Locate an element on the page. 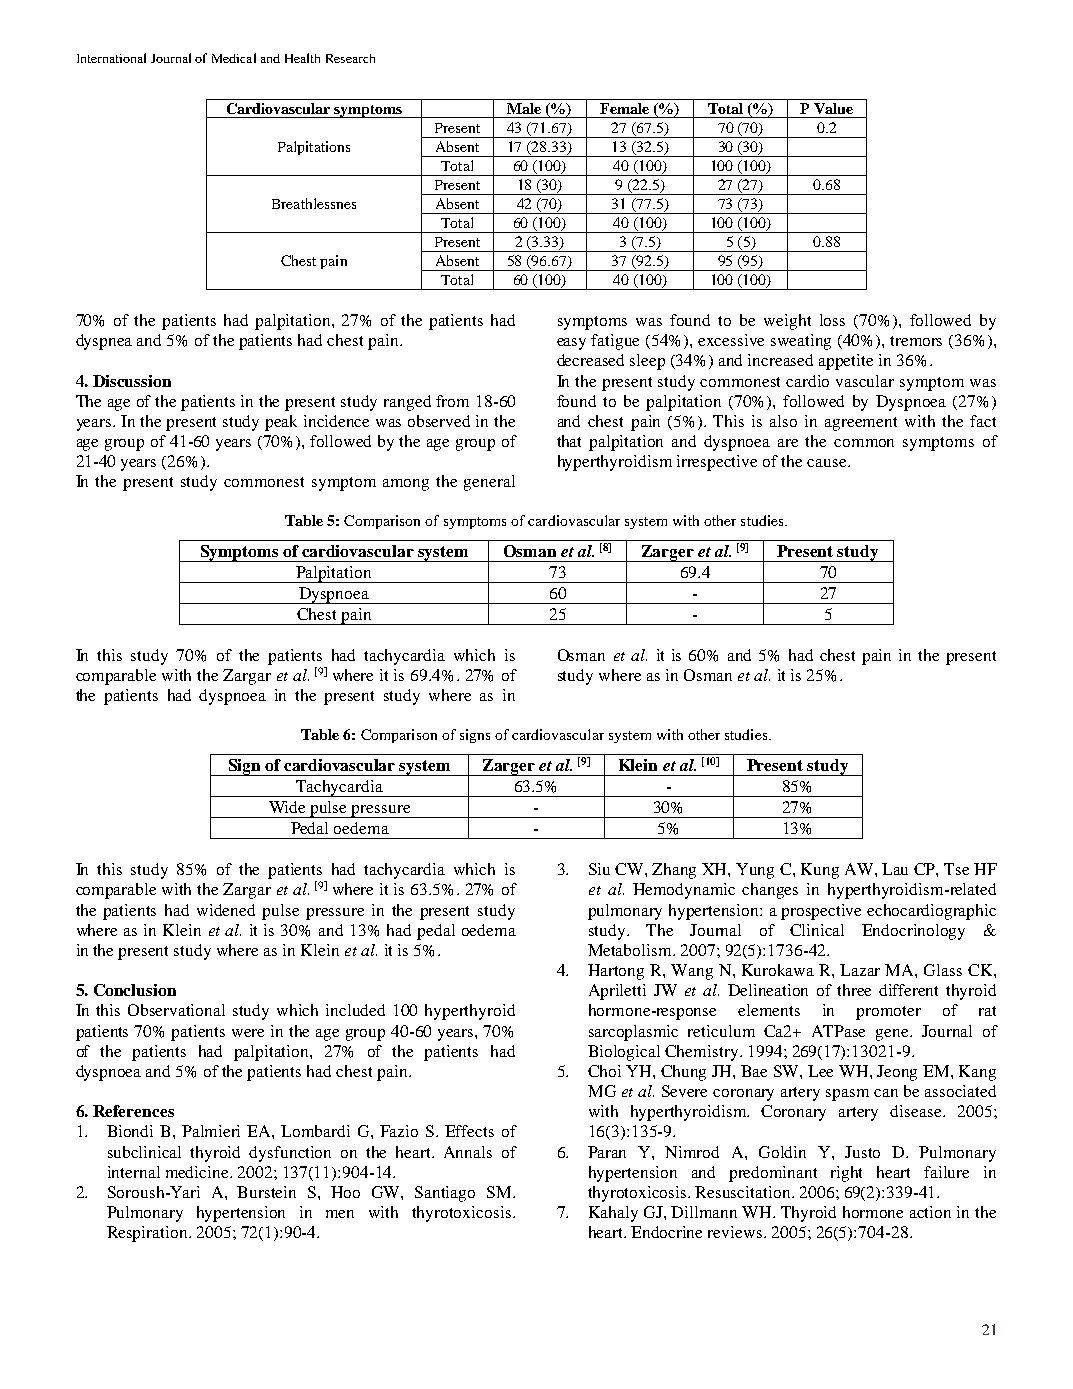  cause is located at coordinates (828, 463).
